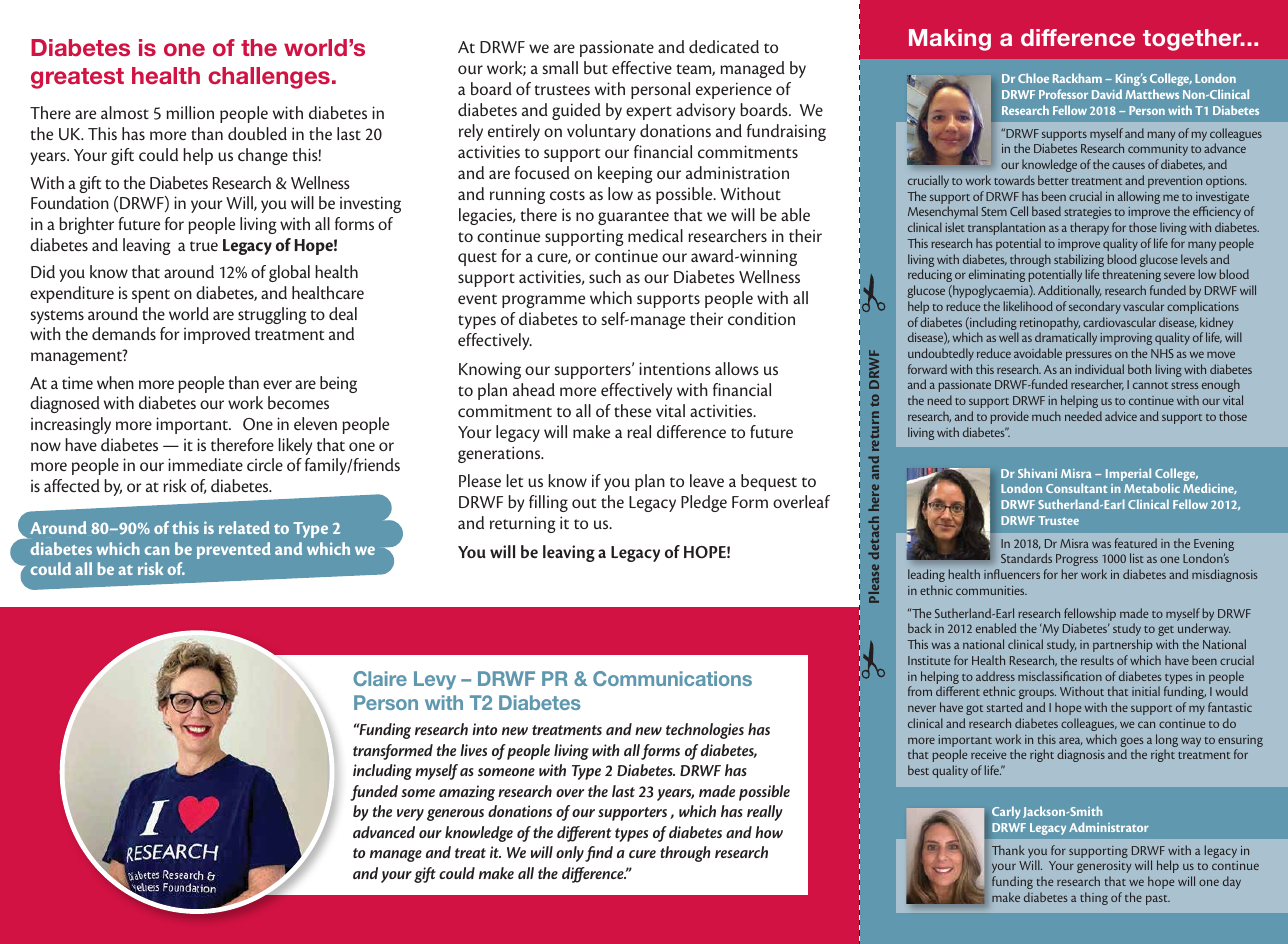 The height and width of the image is (944, 1288). Describe the element at coordinates (605, 276) in the image. I see `such` at that location.
